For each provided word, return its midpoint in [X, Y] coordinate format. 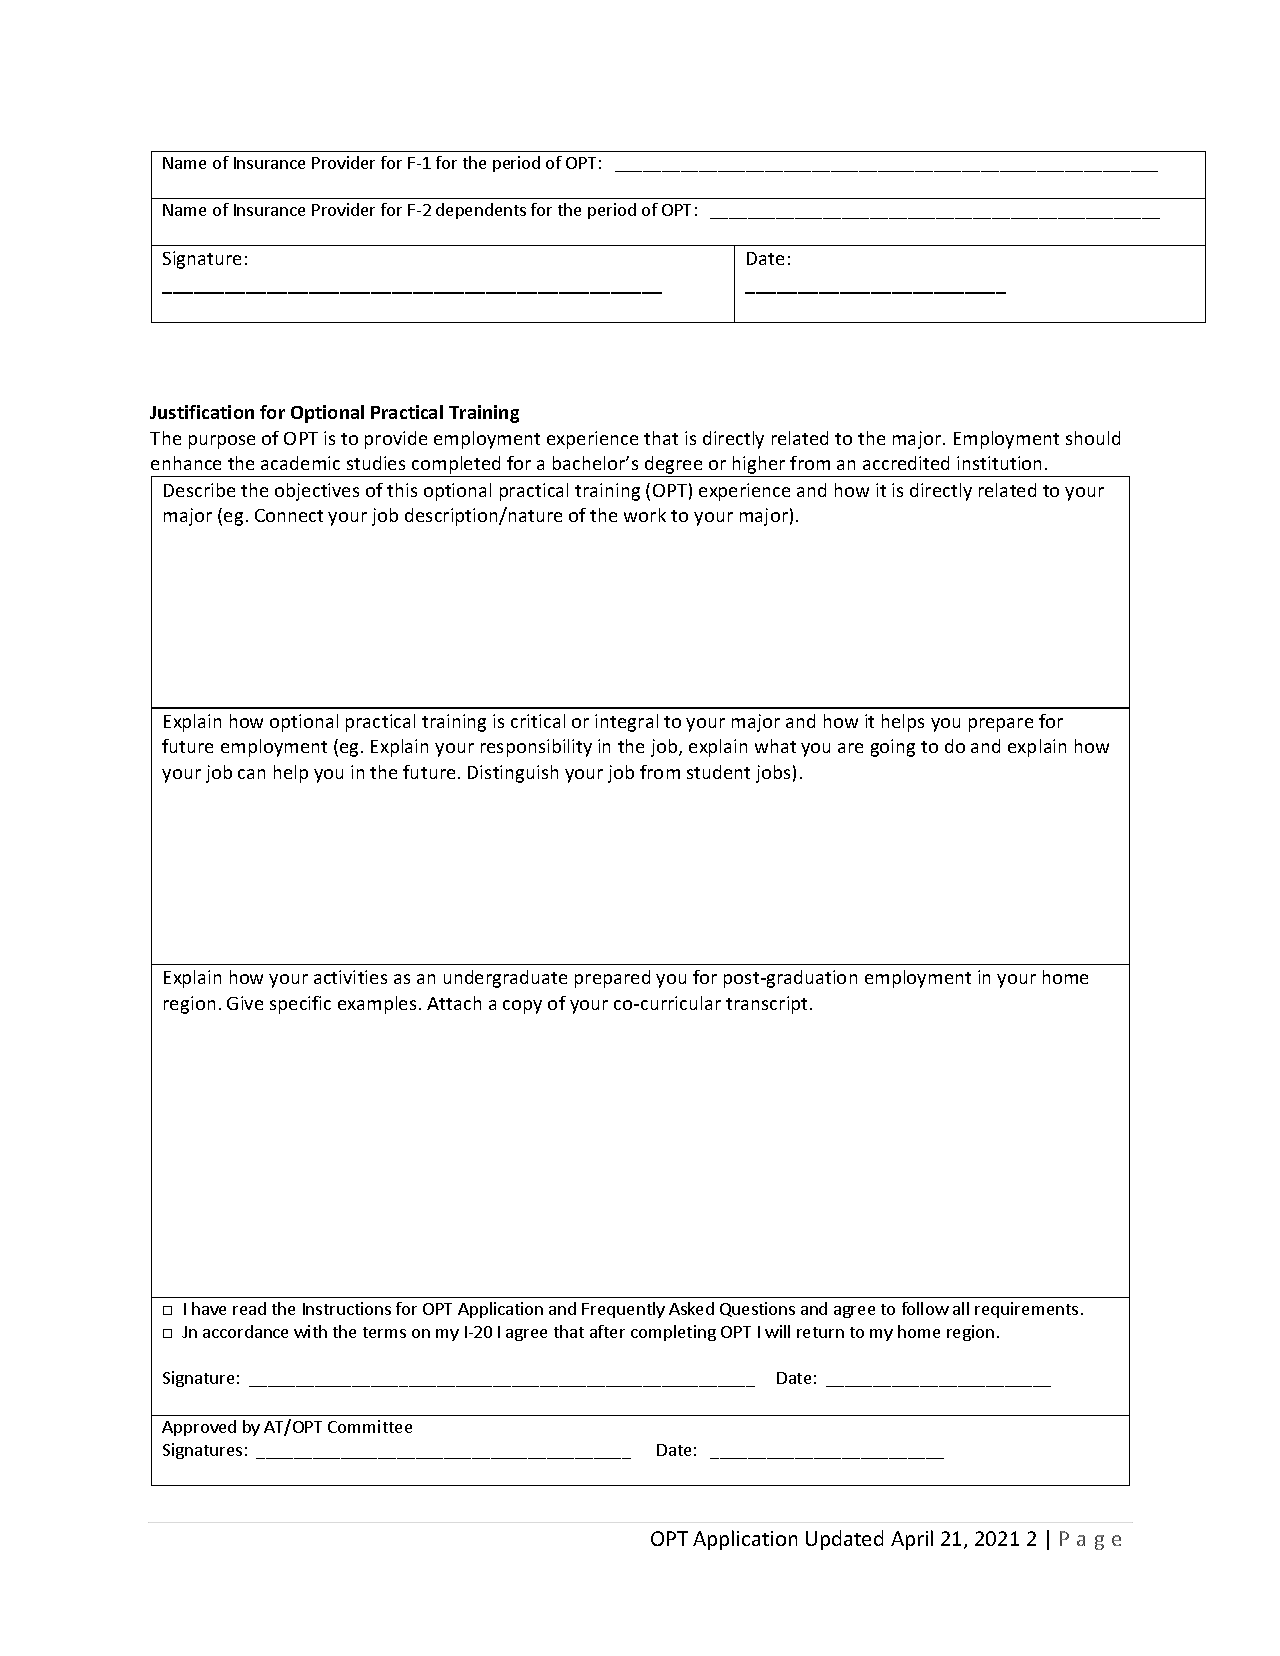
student [718, 772]
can [251, 774]
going [893, 748]
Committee [370, 1426]
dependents [481, 211]
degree [674, 466]
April [912, 1540]
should [1093, 438]
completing [673, 1333]
